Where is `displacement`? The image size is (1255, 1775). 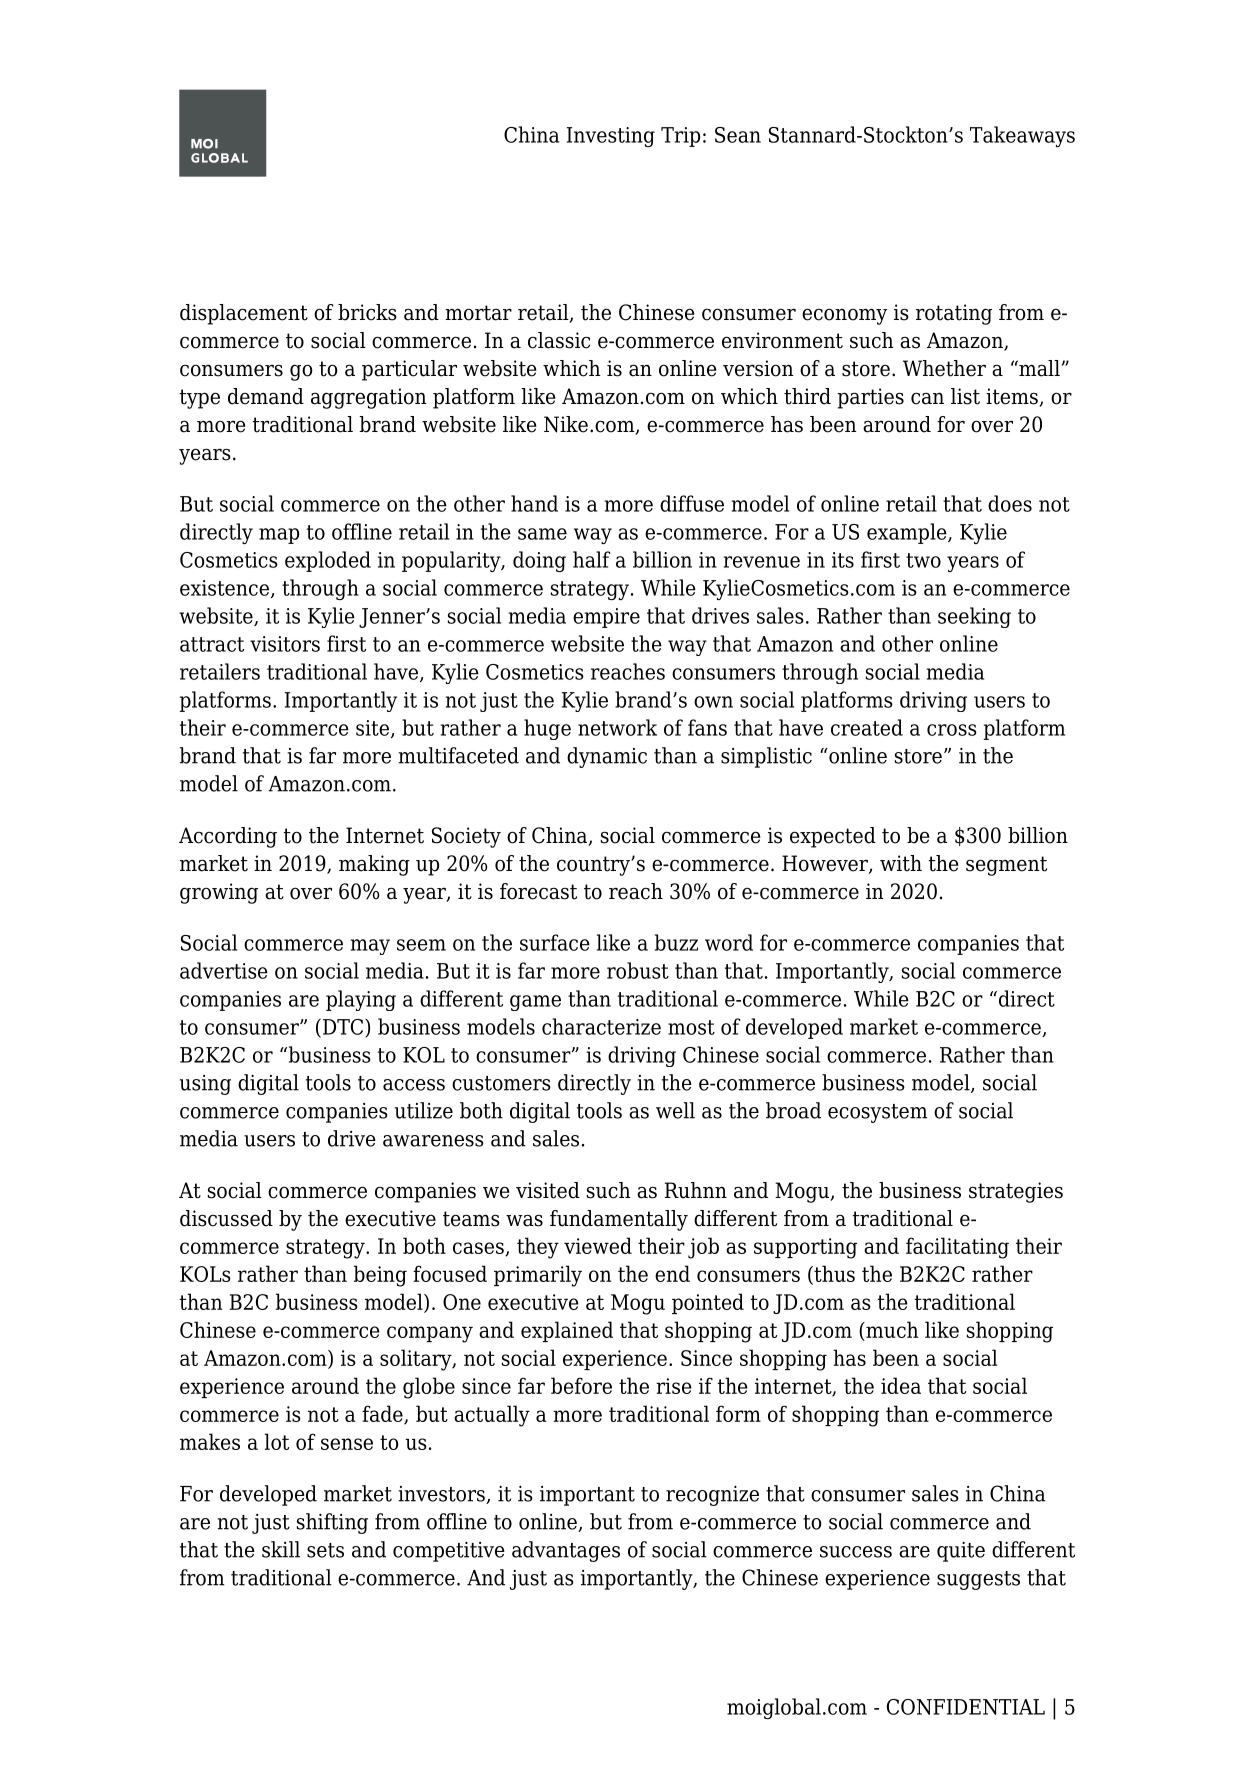 displacement is located at coordinates (244, 314).
